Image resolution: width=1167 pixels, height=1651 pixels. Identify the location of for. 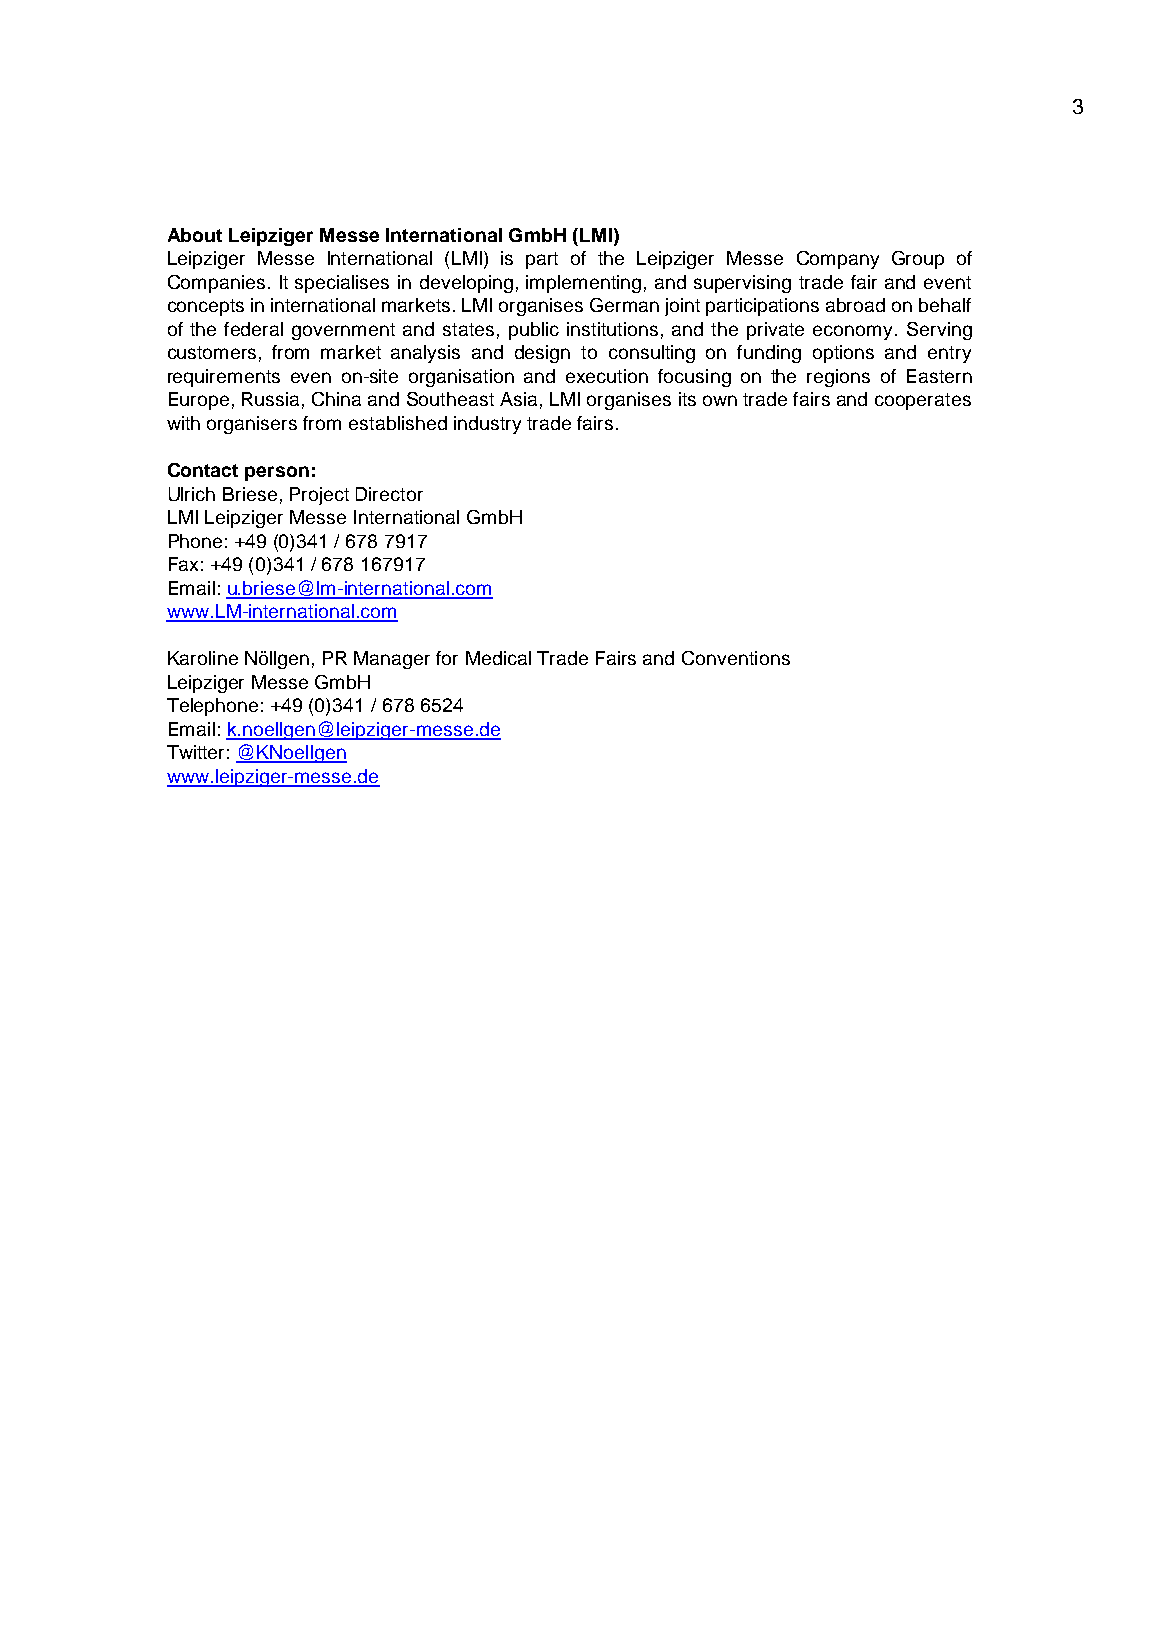
(447, 658).
